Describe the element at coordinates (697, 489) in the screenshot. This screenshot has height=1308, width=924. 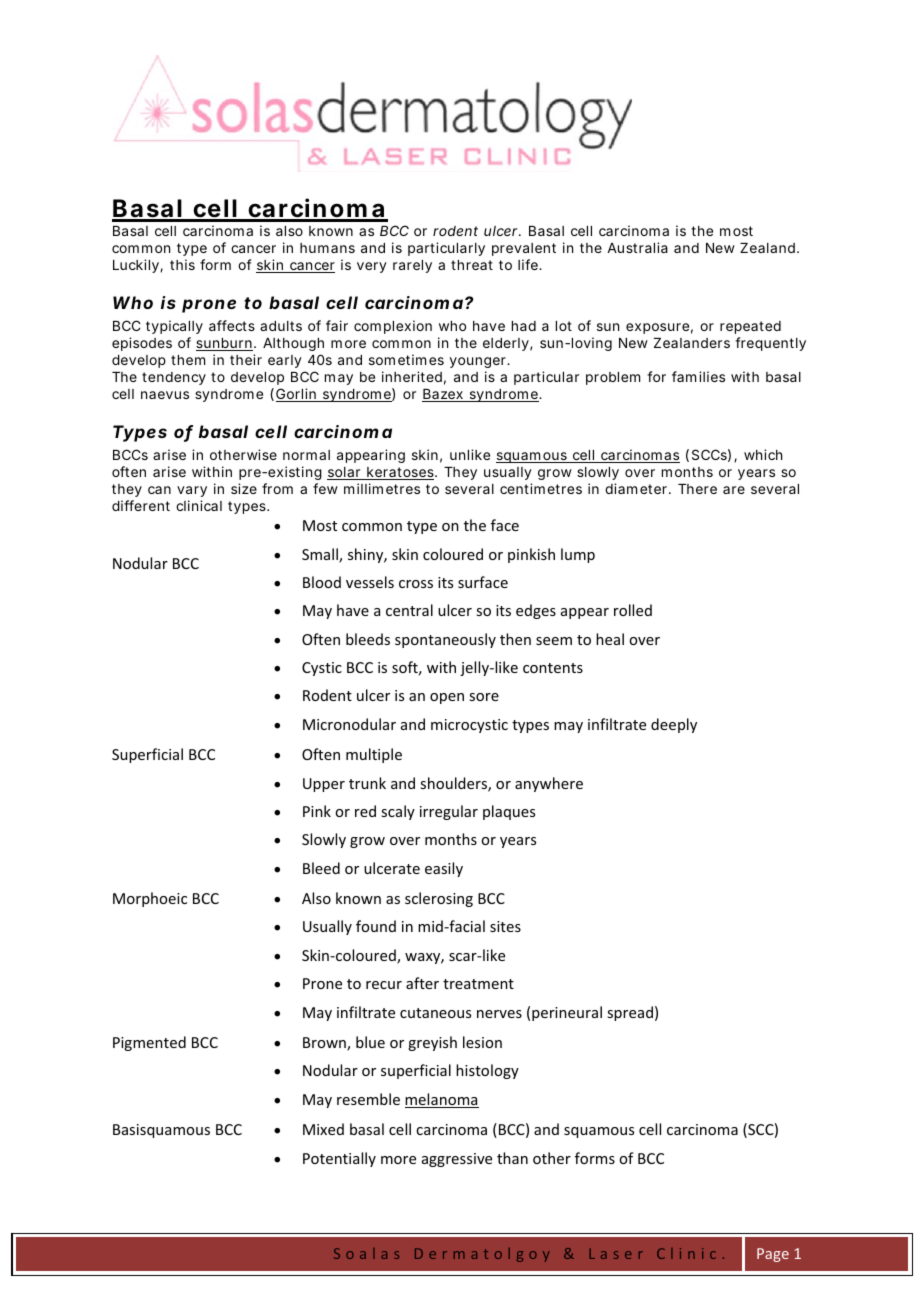
I see `There` at that location.
